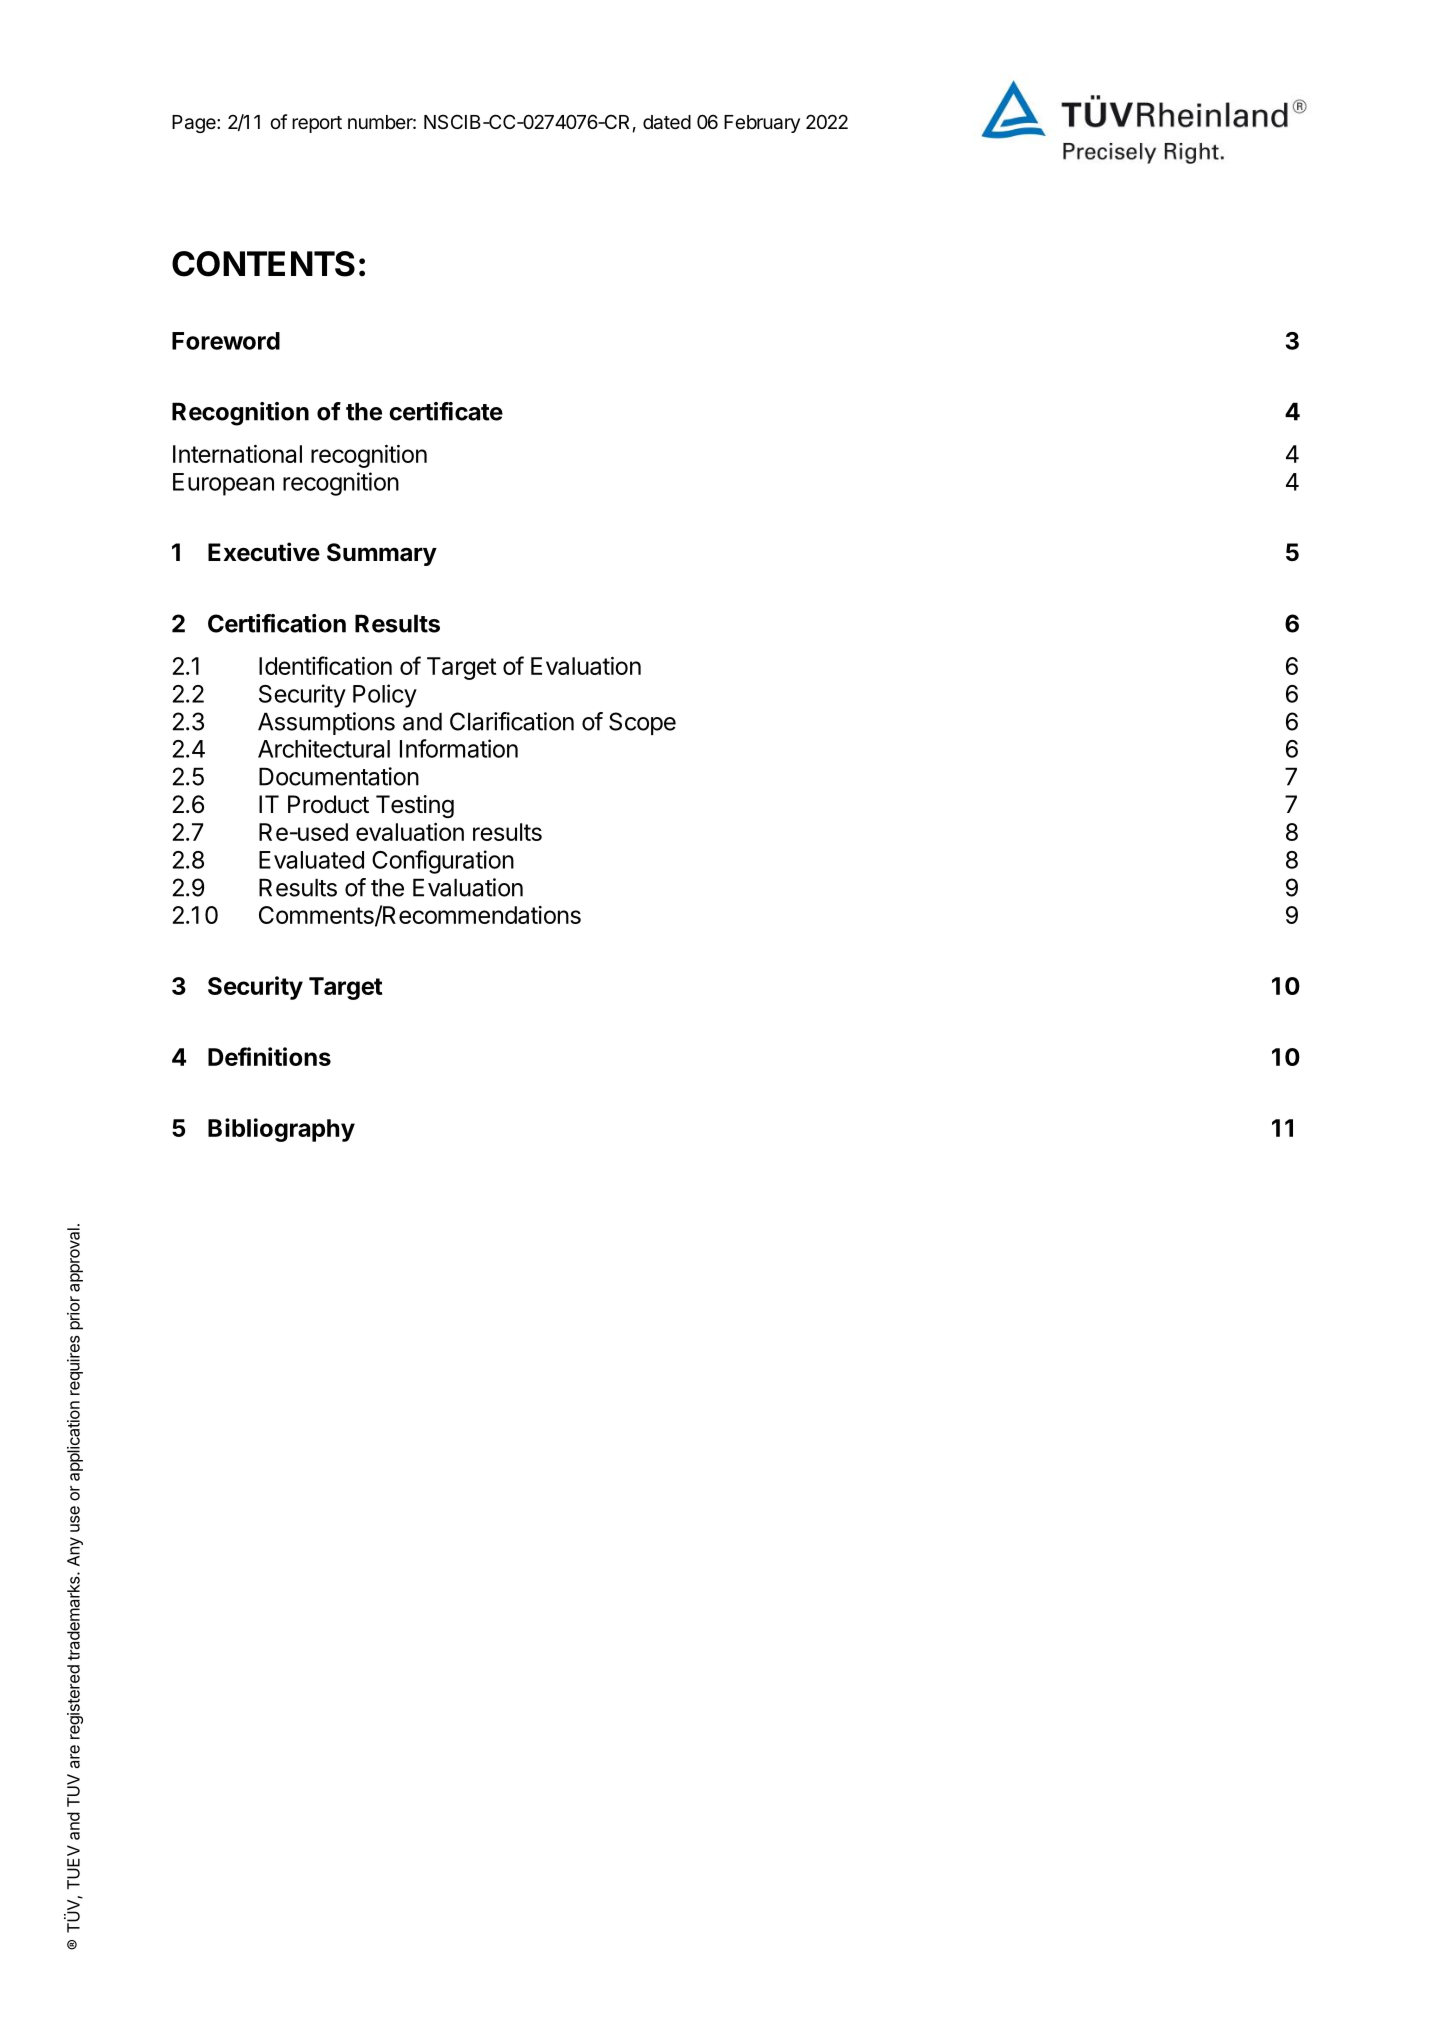 The width and height of the screenshot is (1434, 2028). What do you see at coordinates (667, 122) in the screenshot?
I see `dated` at bounding box center [667, 122].
